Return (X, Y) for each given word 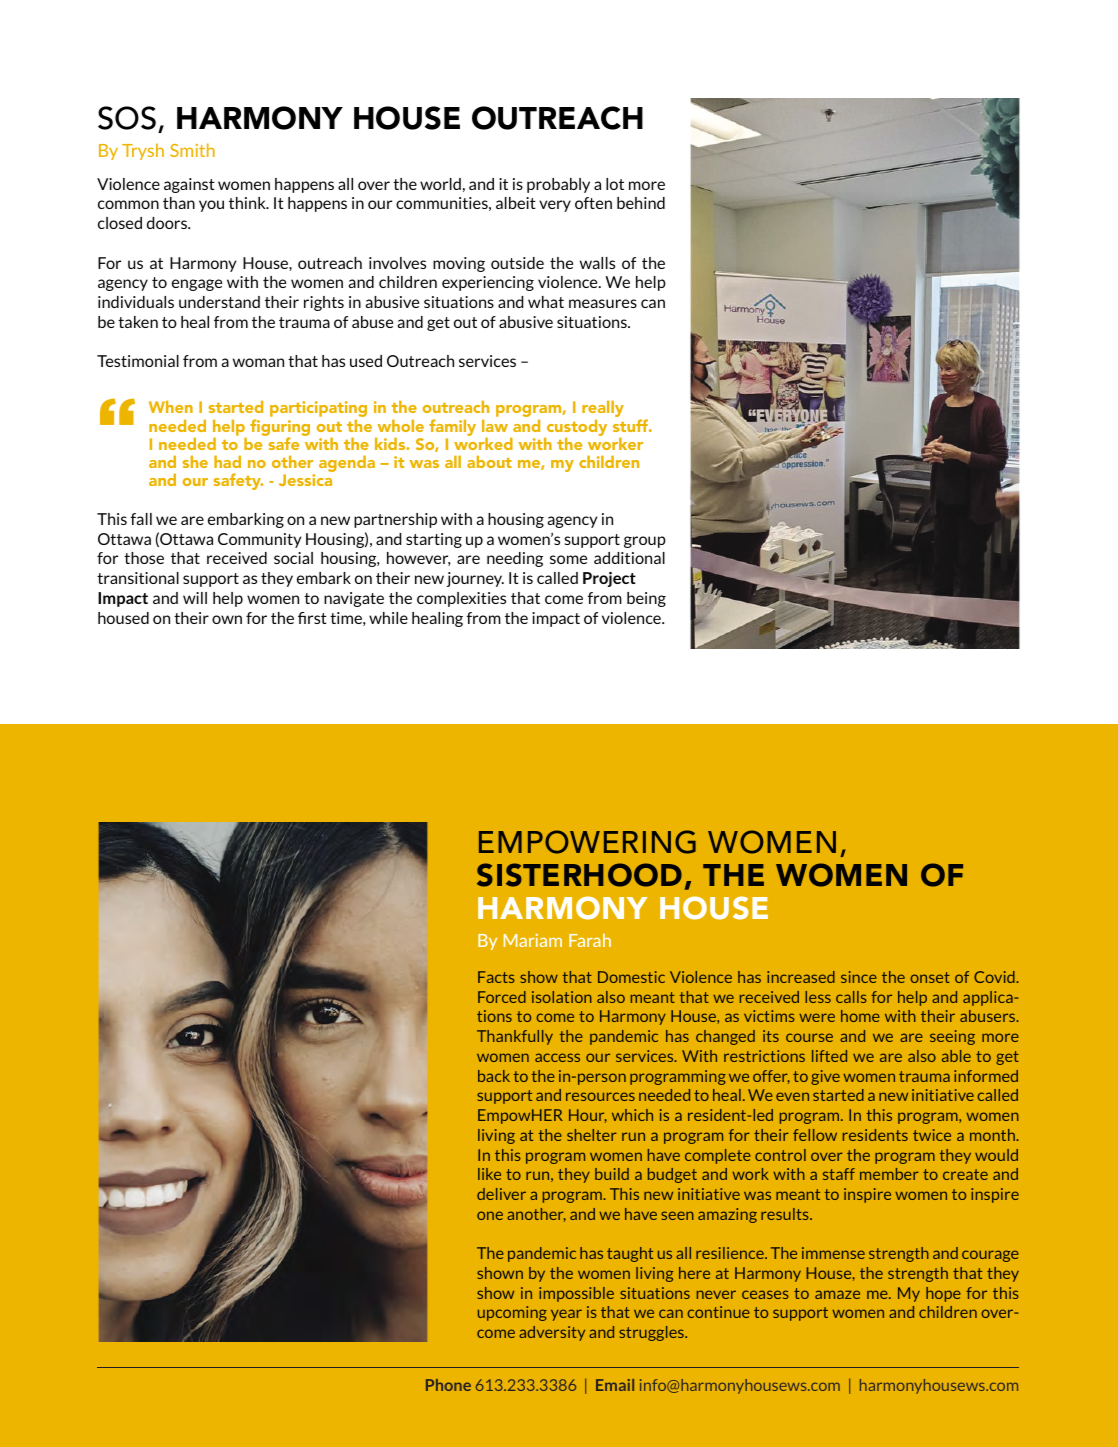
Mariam (533, 940)
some (568, 559)
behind (641, 203)
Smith (192, 150)
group (645, 542)
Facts (496, 977)
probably (558, 185)
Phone (448, 1385)
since (859, 977)
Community (259, 540)
